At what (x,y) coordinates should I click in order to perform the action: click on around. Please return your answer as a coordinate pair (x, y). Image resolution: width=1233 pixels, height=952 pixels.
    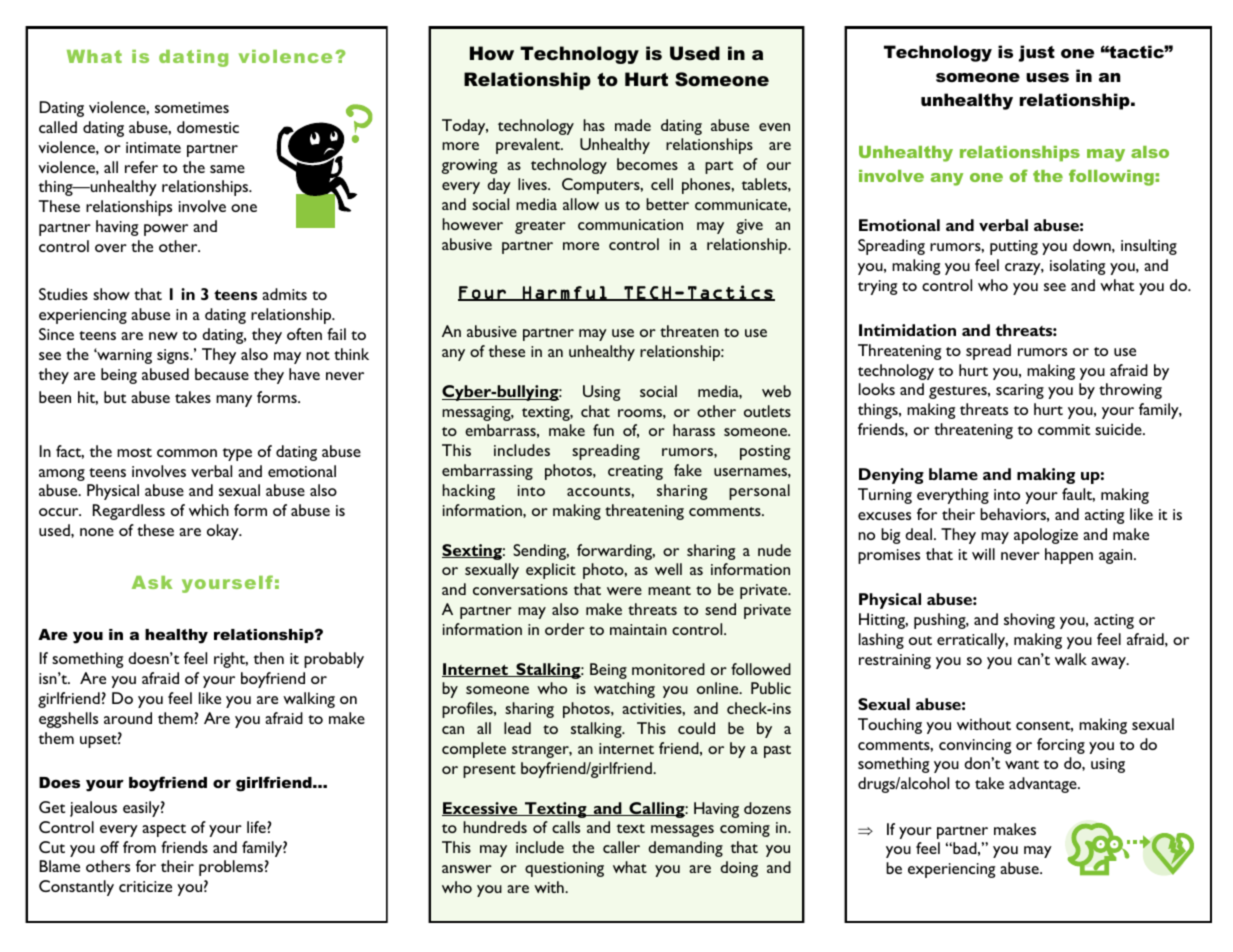
    Looking at the image, I should click on (128, 718).
